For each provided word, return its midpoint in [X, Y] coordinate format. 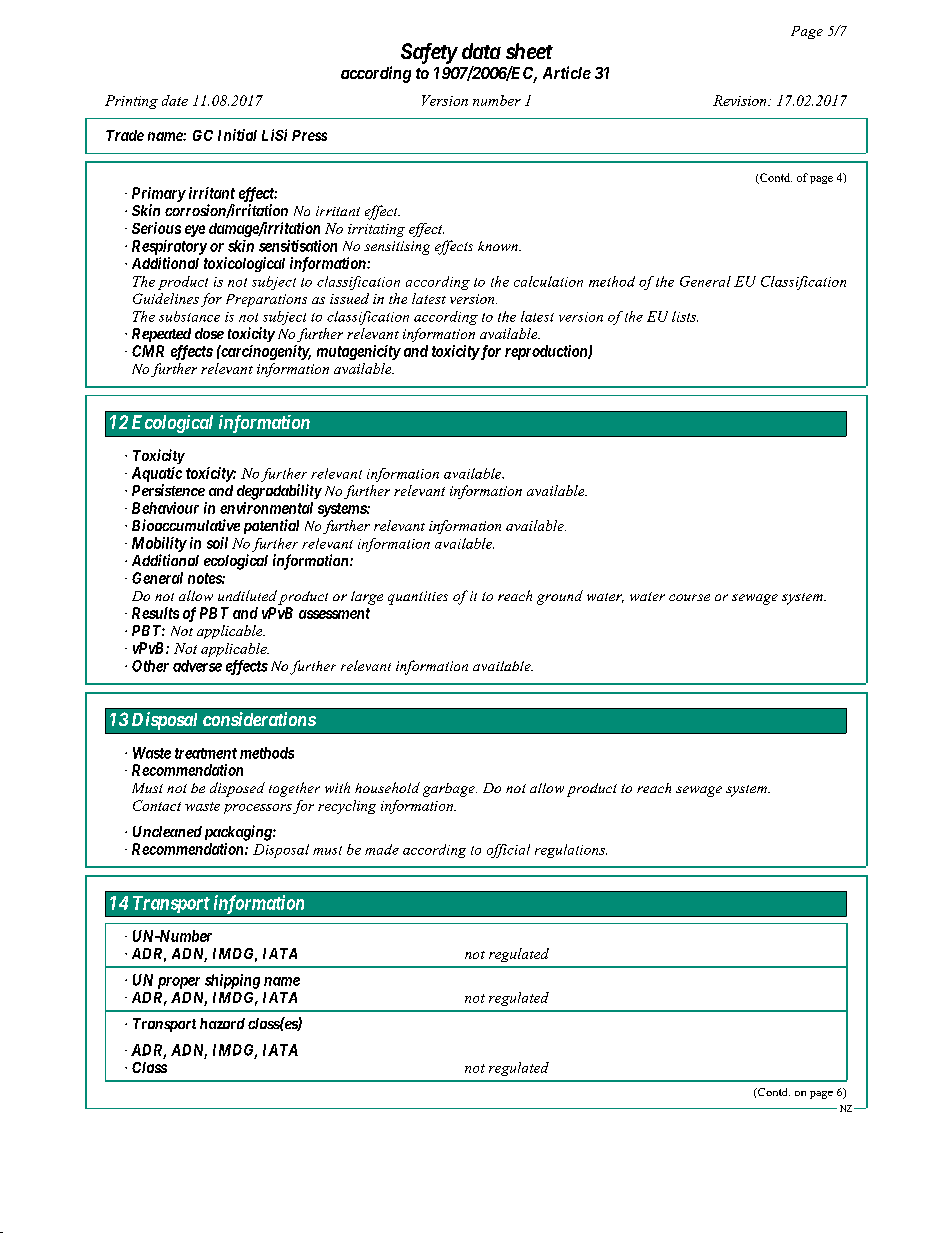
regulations [571, 851]
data [481, 51]
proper [179, 983]
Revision [741, 100]
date [175, 100]
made [382, 849]
